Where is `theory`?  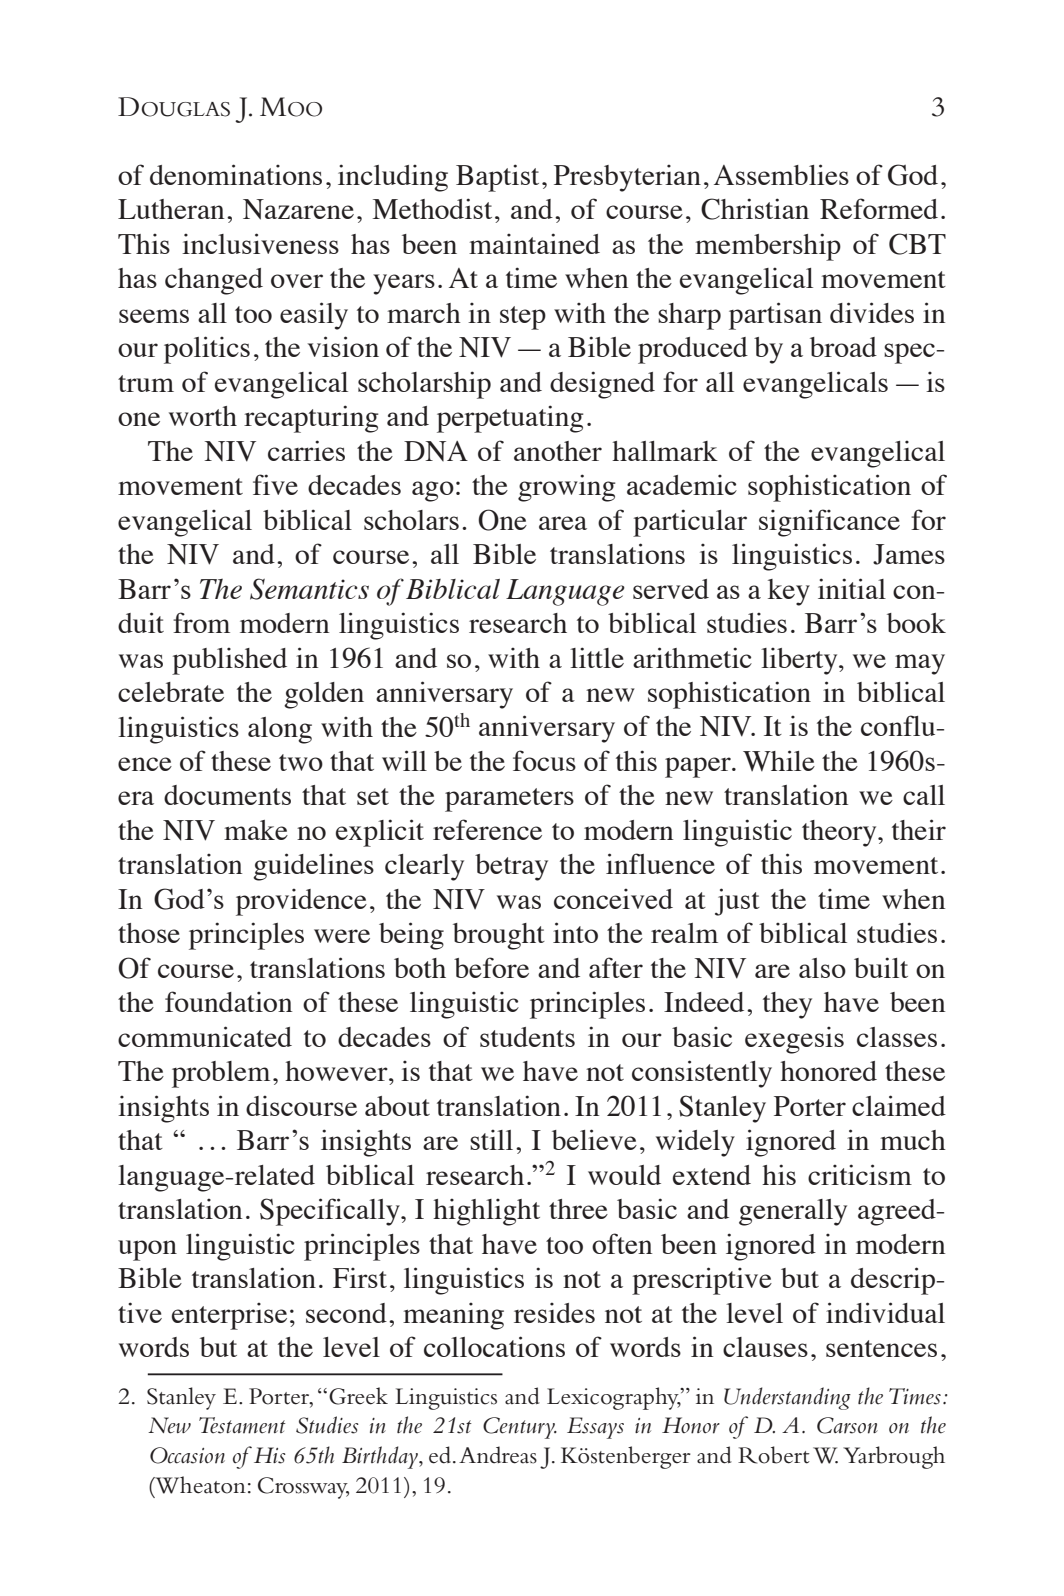
theory is located at coordinates (840, 833).
